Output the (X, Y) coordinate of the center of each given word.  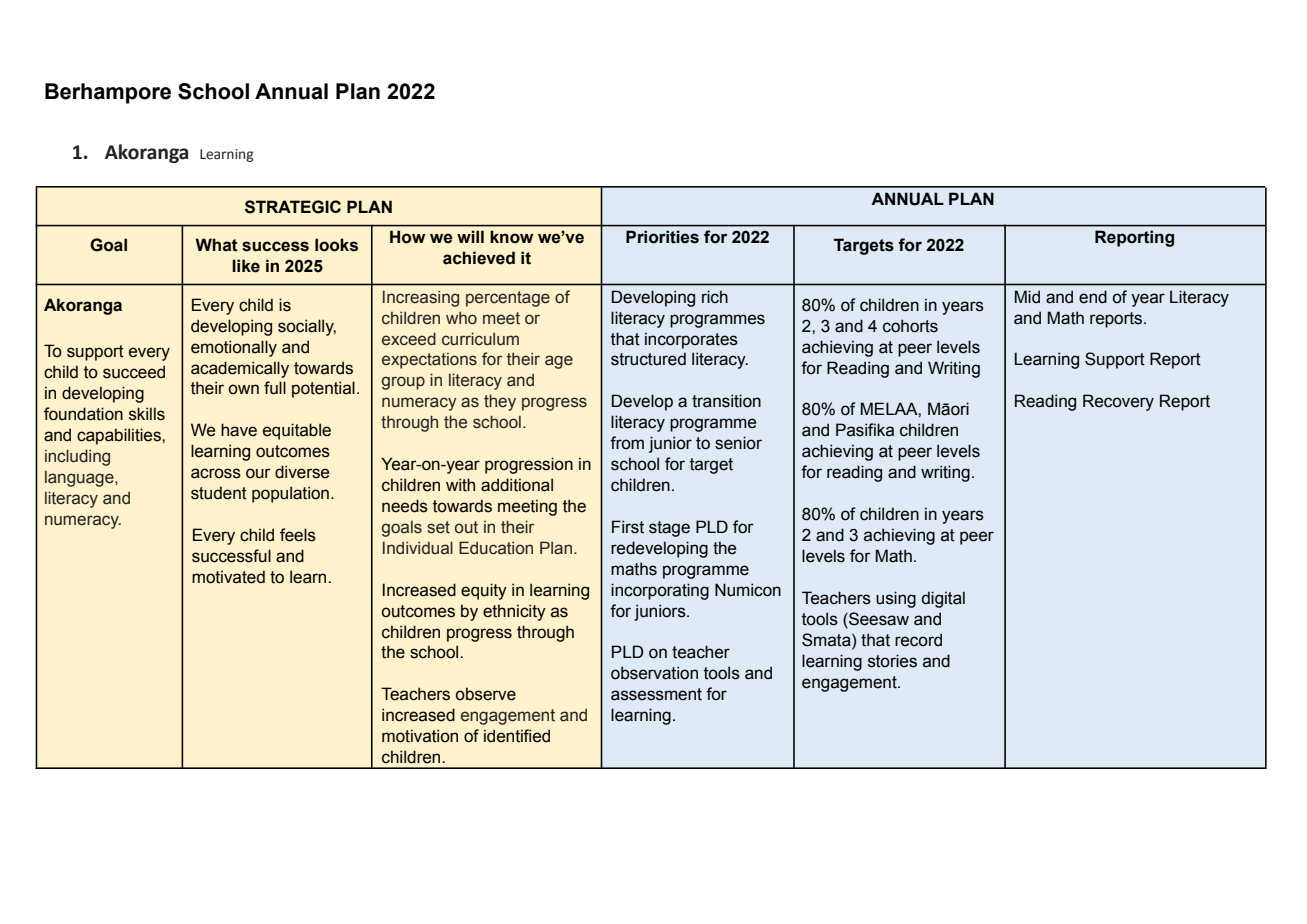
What (216, 245)
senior (738, 443)
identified (517, 736)
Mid (1027, 297)
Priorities (662, 237)
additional (517, 485)
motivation (420, 736)
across (216, 473)
